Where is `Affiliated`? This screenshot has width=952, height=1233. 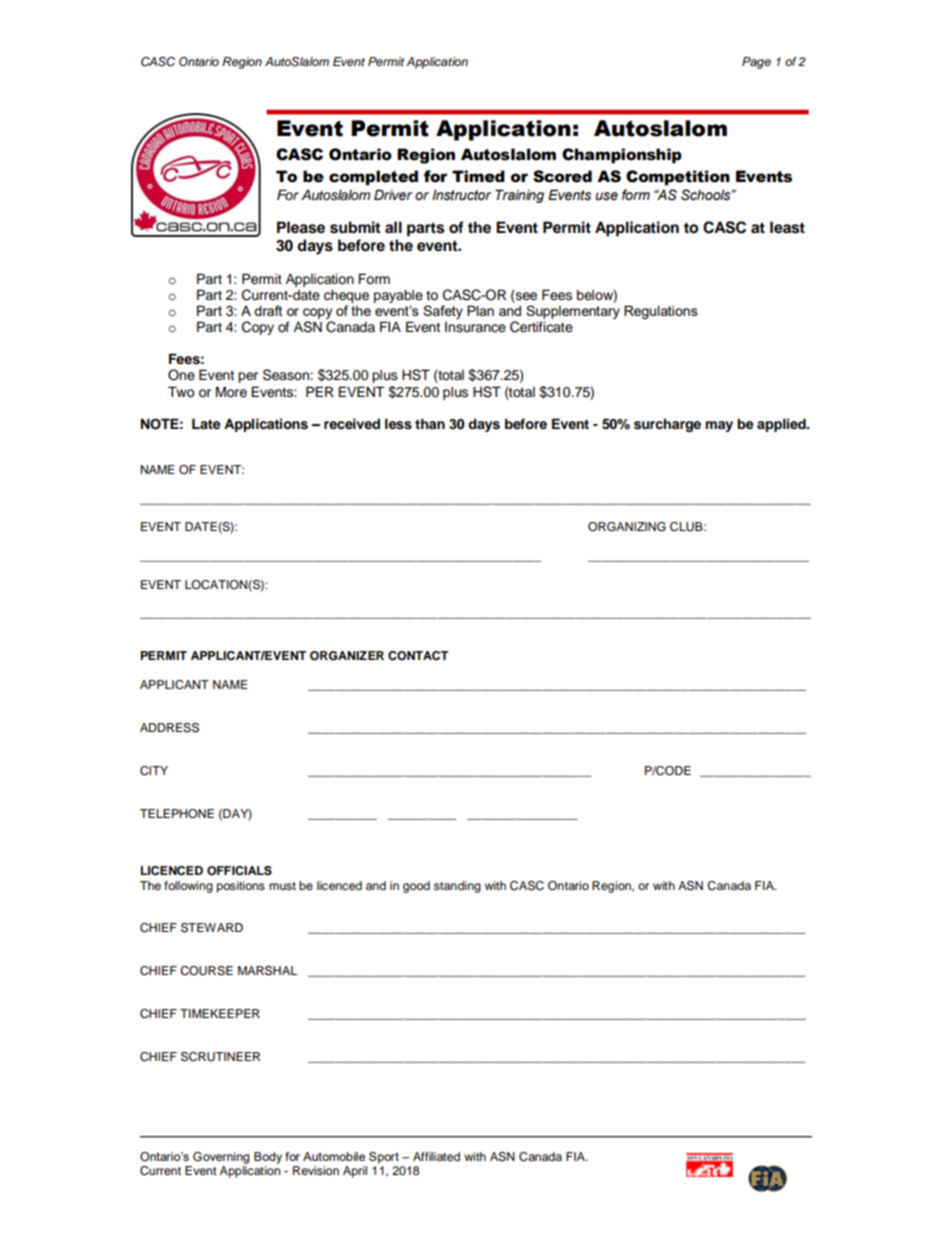 Affiliated is located at coordinates (436, 1156).
